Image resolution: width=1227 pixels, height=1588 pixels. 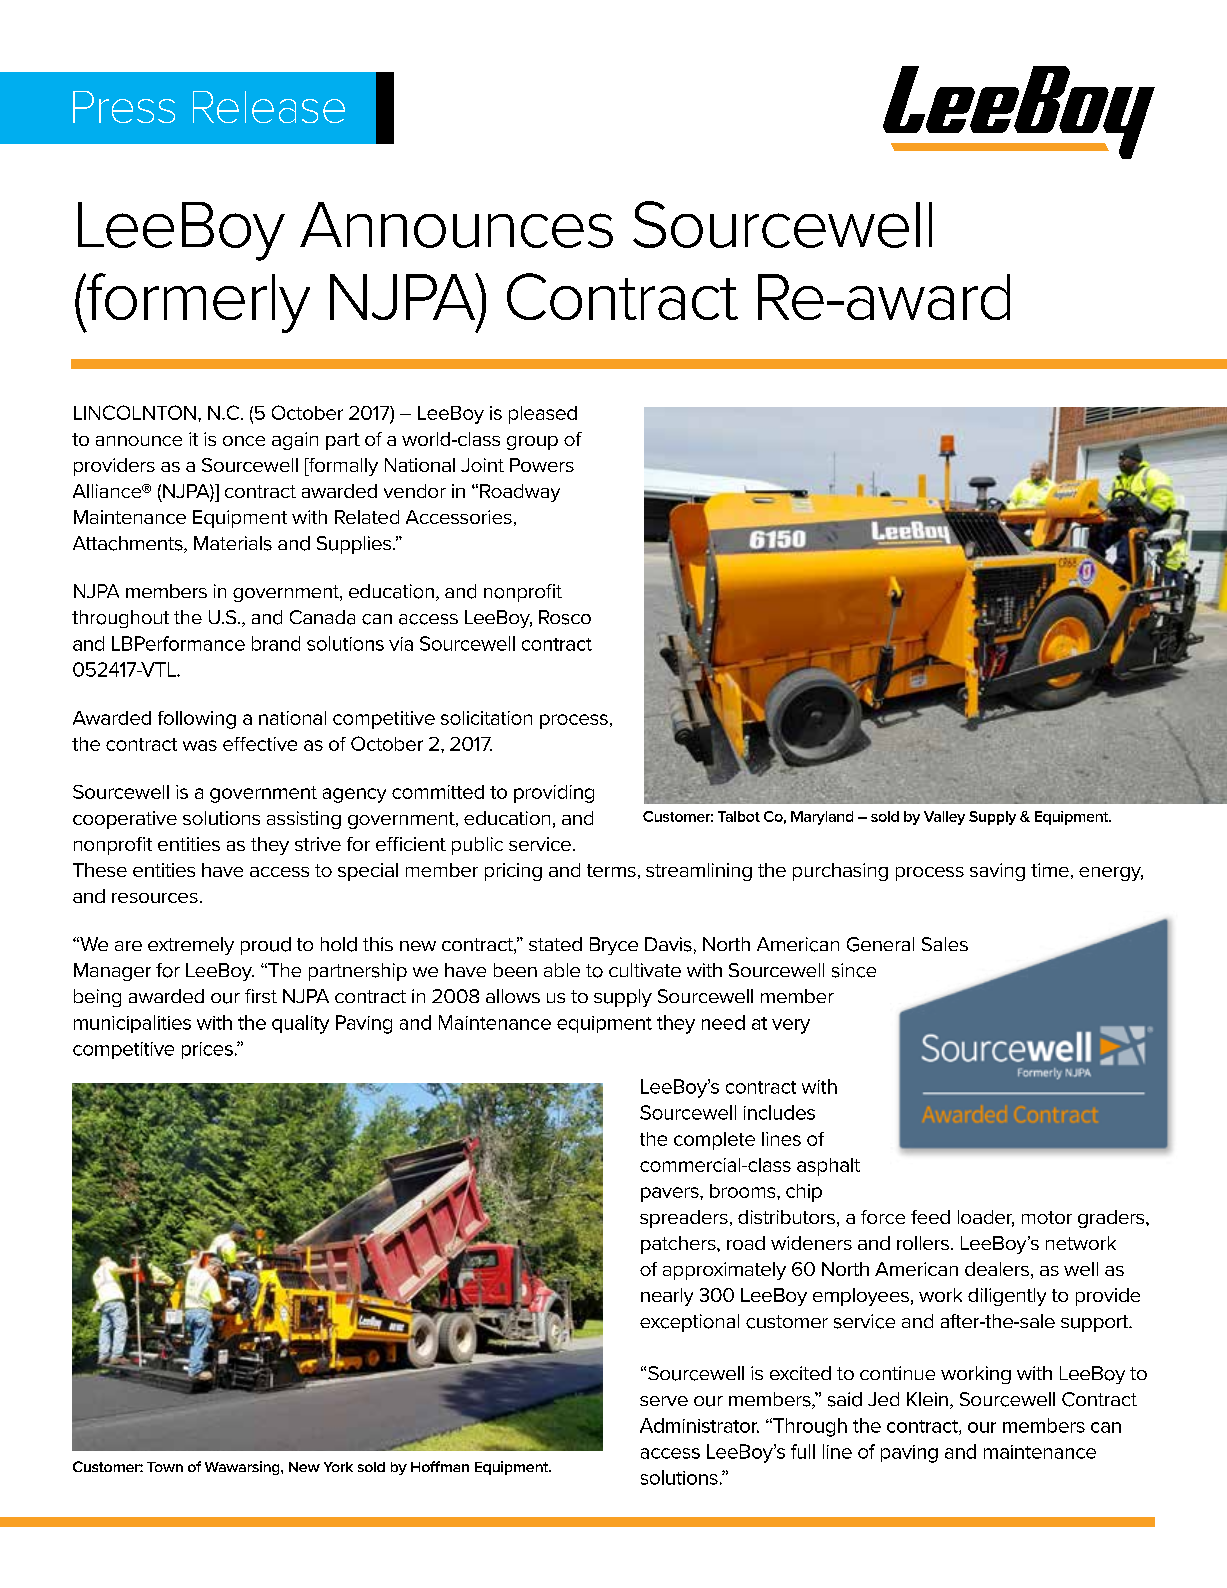 What do you see at coordinates (269, 107) in the document?
I see `Release` at bounding box center [269, 107].
